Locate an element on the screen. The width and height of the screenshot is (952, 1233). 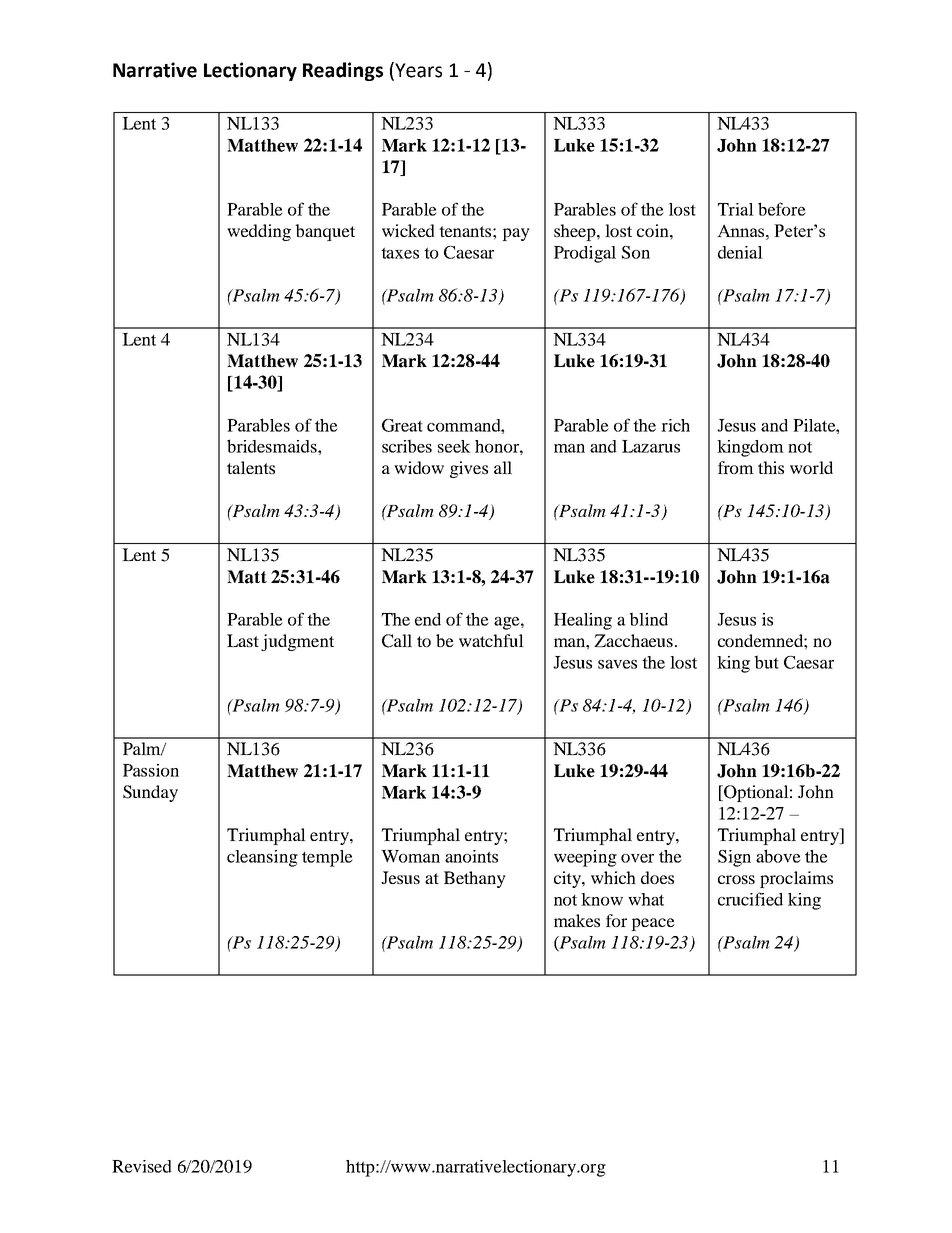
Years is located at coordinates (417, 70).
